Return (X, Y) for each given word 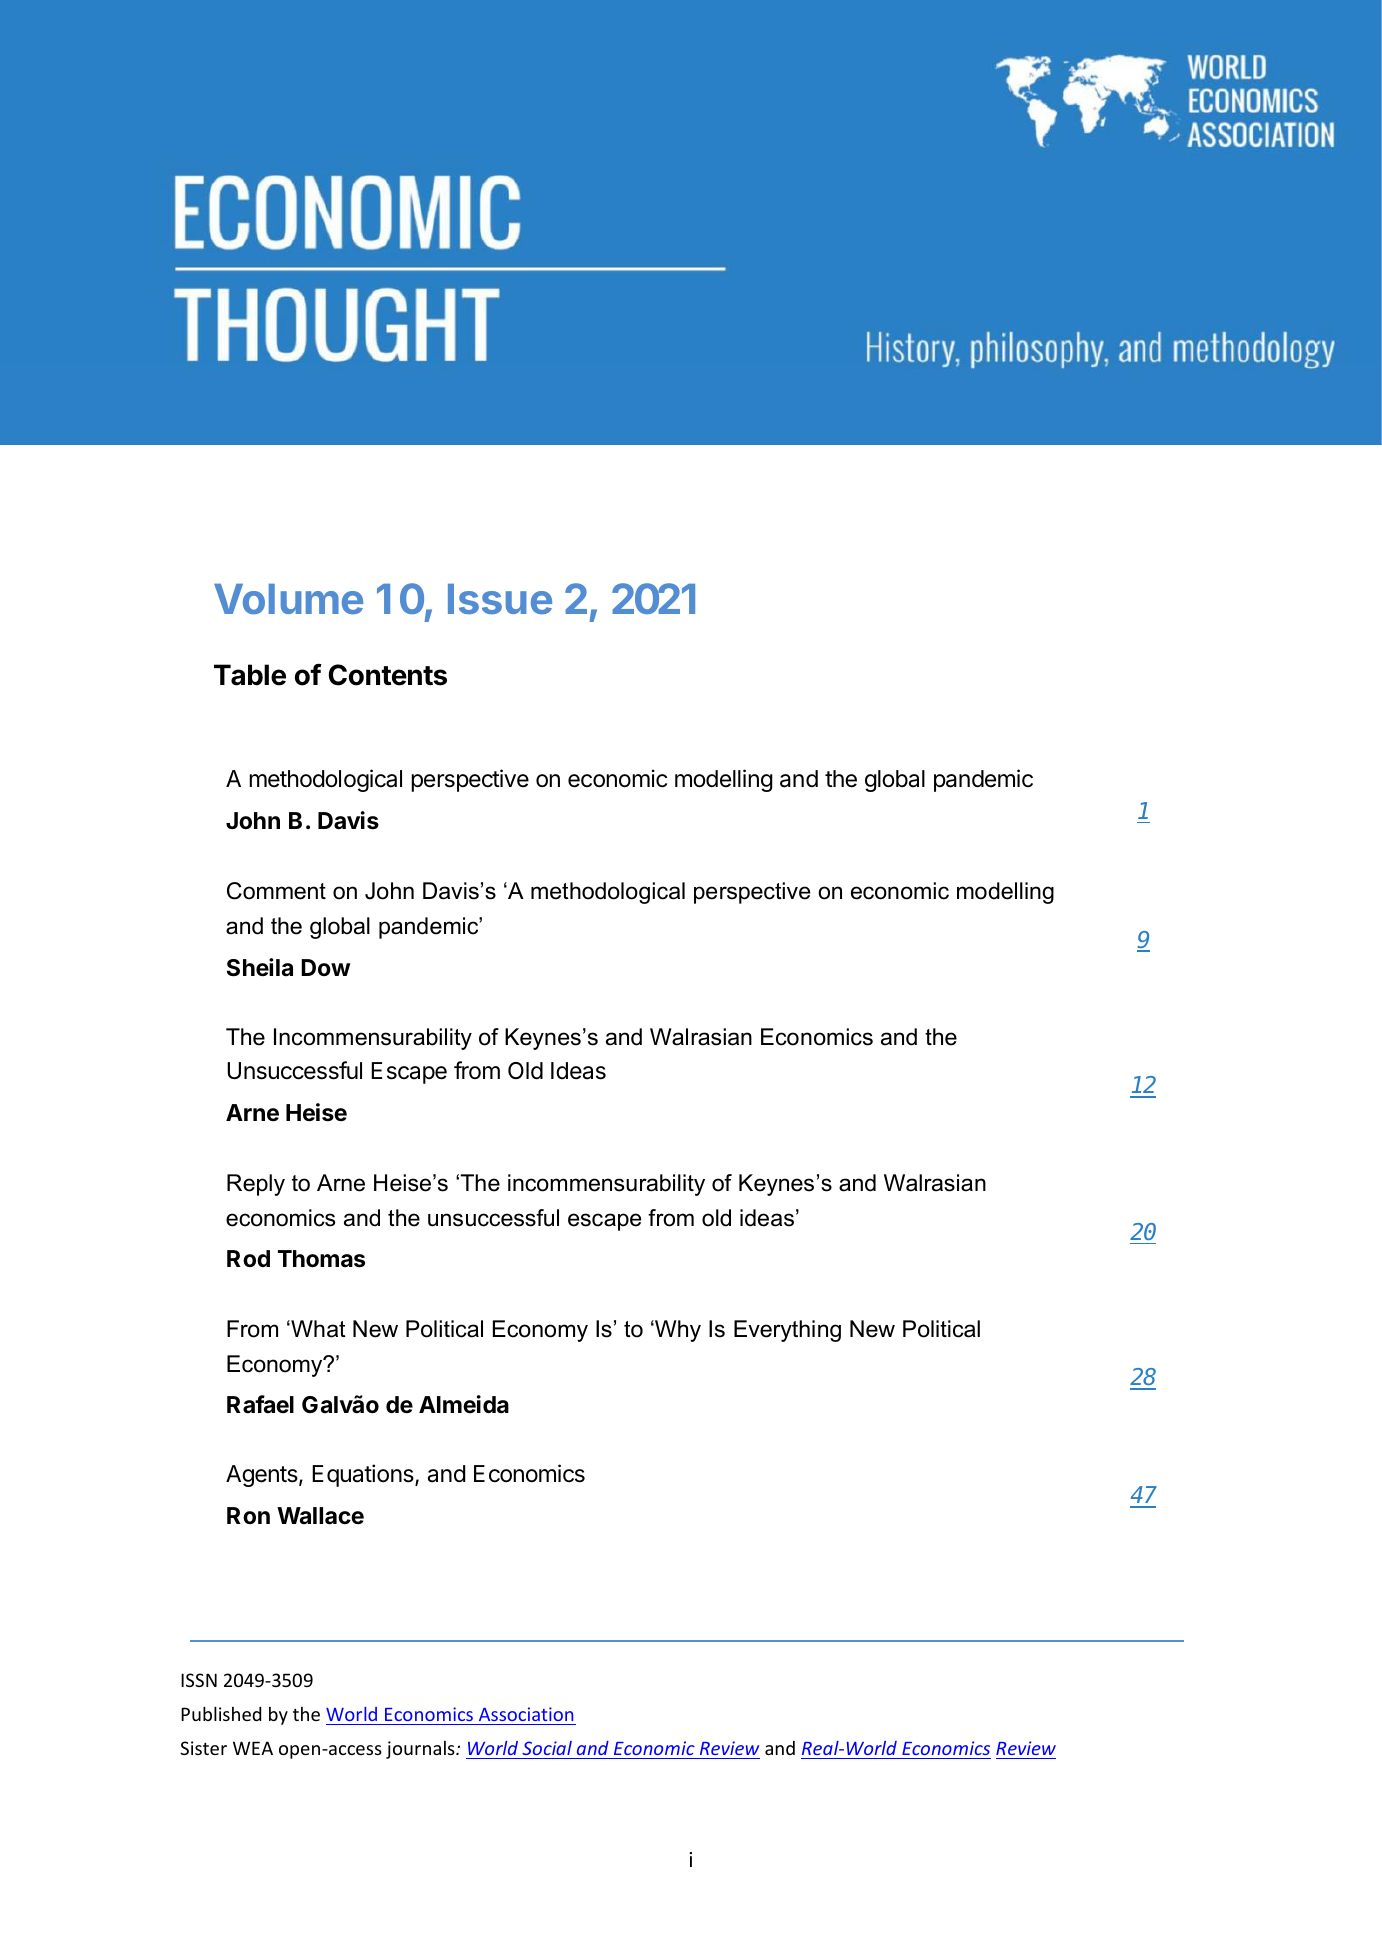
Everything (787, 1331)
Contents (388, 675)
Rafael (260, 1404)
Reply (256, 1185)
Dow (326, 967)
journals (421, 1750)
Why (677, 1331)
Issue (500, 599)
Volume (288, 599)
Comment (276, 891)
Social (547, 1748)
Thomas (321, 1259)
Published (221, 1714)
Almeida (464, 1404)
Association (526, 1714)
